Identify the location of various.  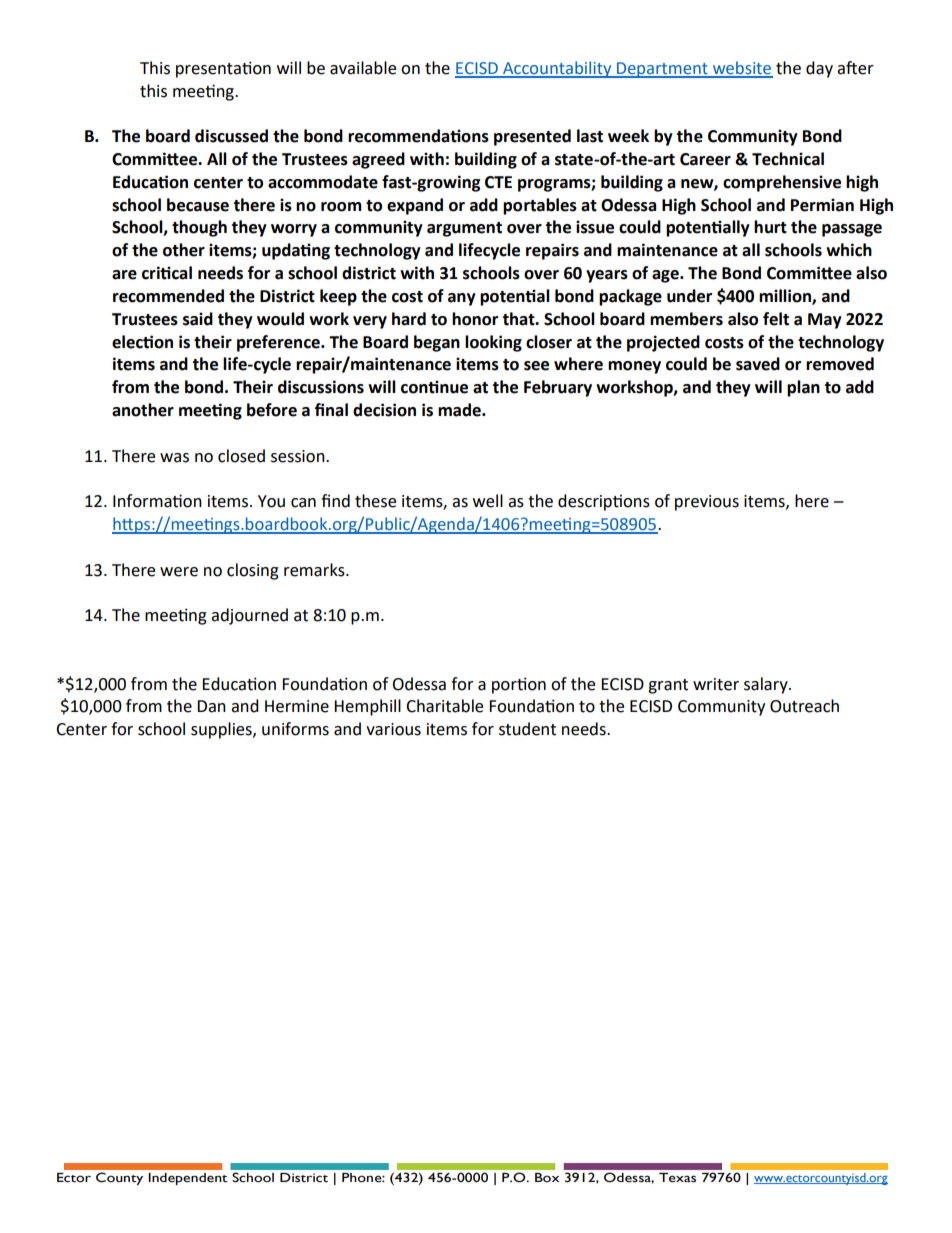
(393, 729).
